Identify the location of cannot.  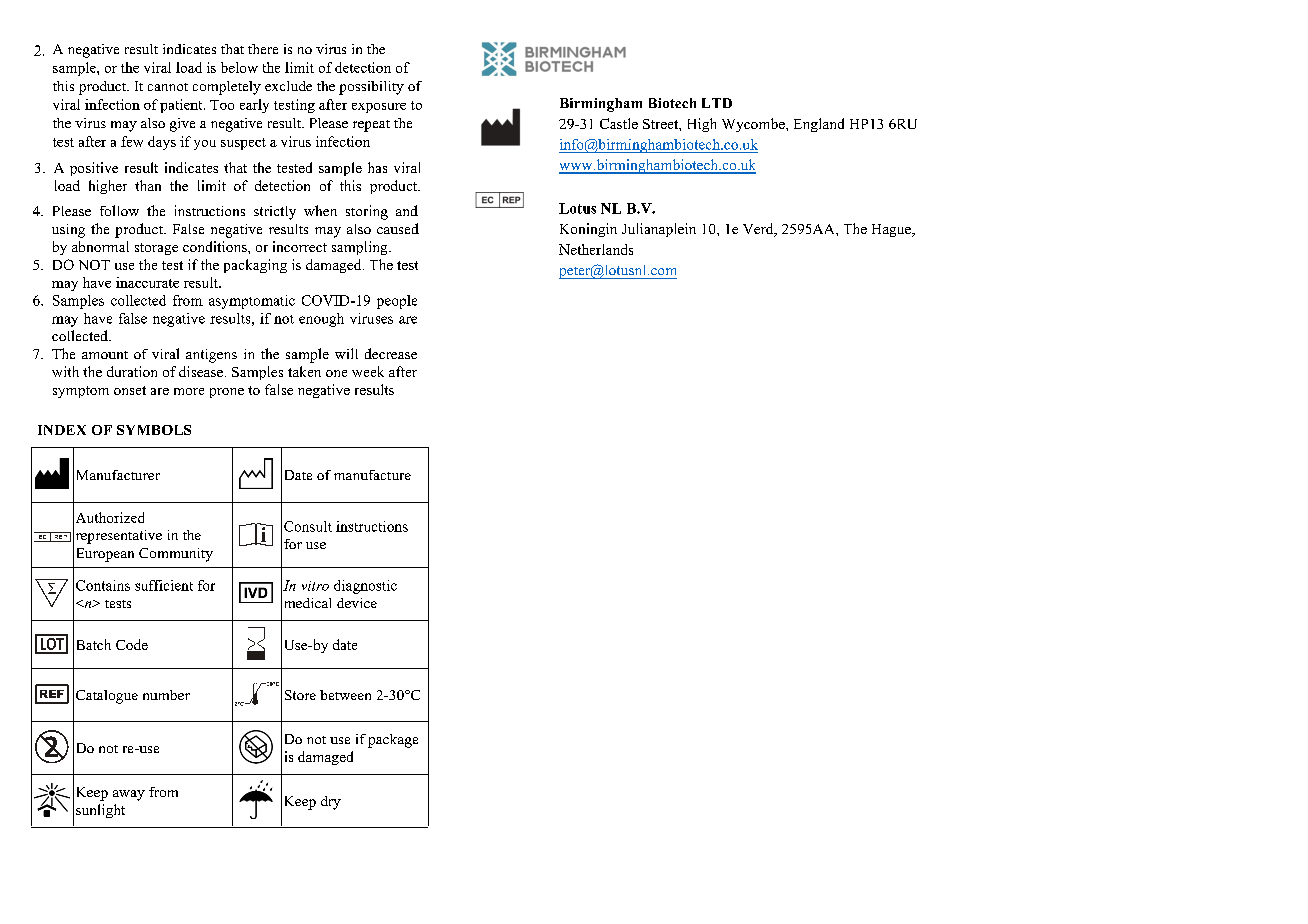
(168, 87).
